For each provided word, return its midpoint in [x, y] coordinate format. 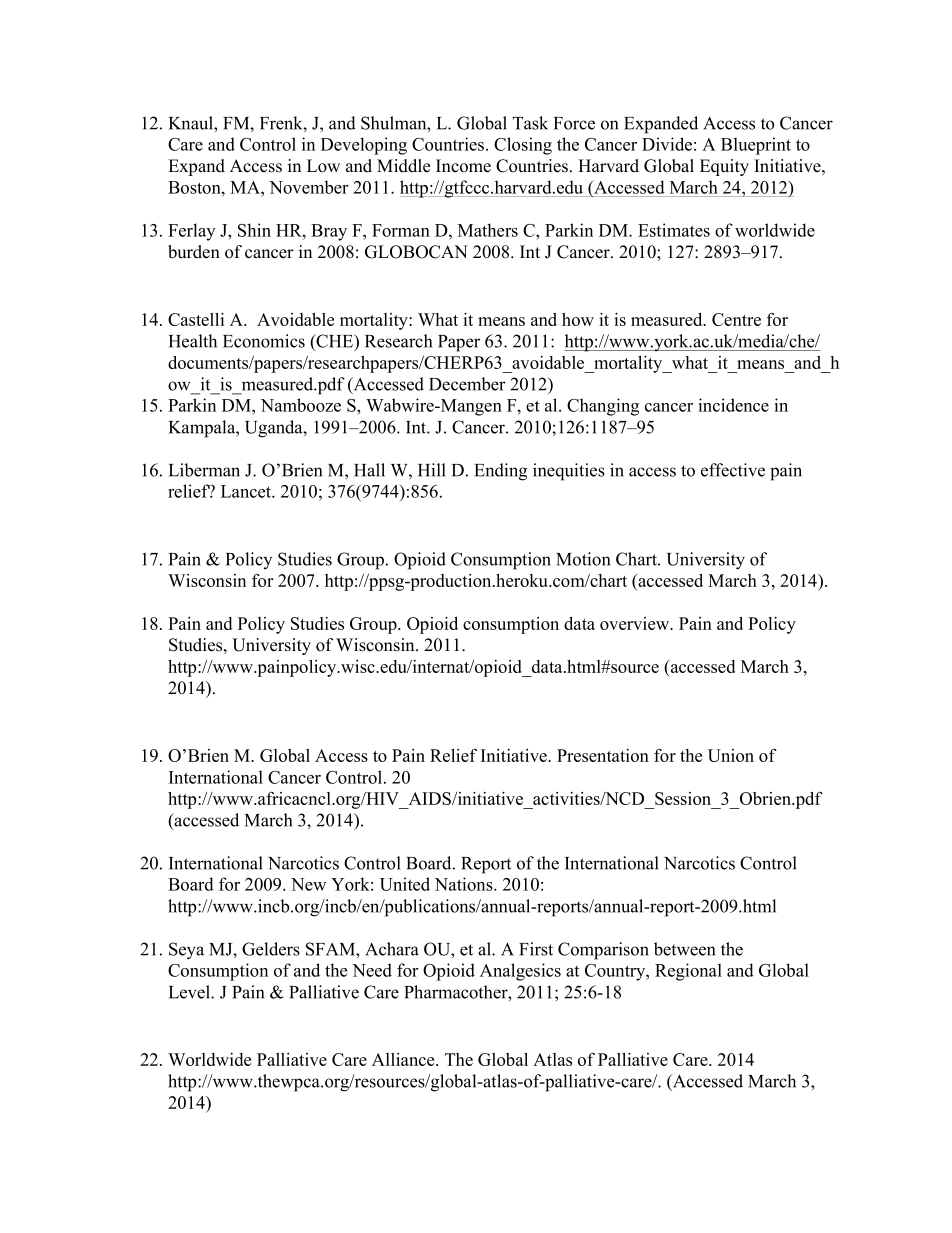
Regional [688, 972]
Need [372, 970]
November [309, 187]
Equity [724, 167]
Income [463, 166]
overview [636, 623]
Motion [583, 559]
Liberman [204, 470]
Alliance [404, 1059]
